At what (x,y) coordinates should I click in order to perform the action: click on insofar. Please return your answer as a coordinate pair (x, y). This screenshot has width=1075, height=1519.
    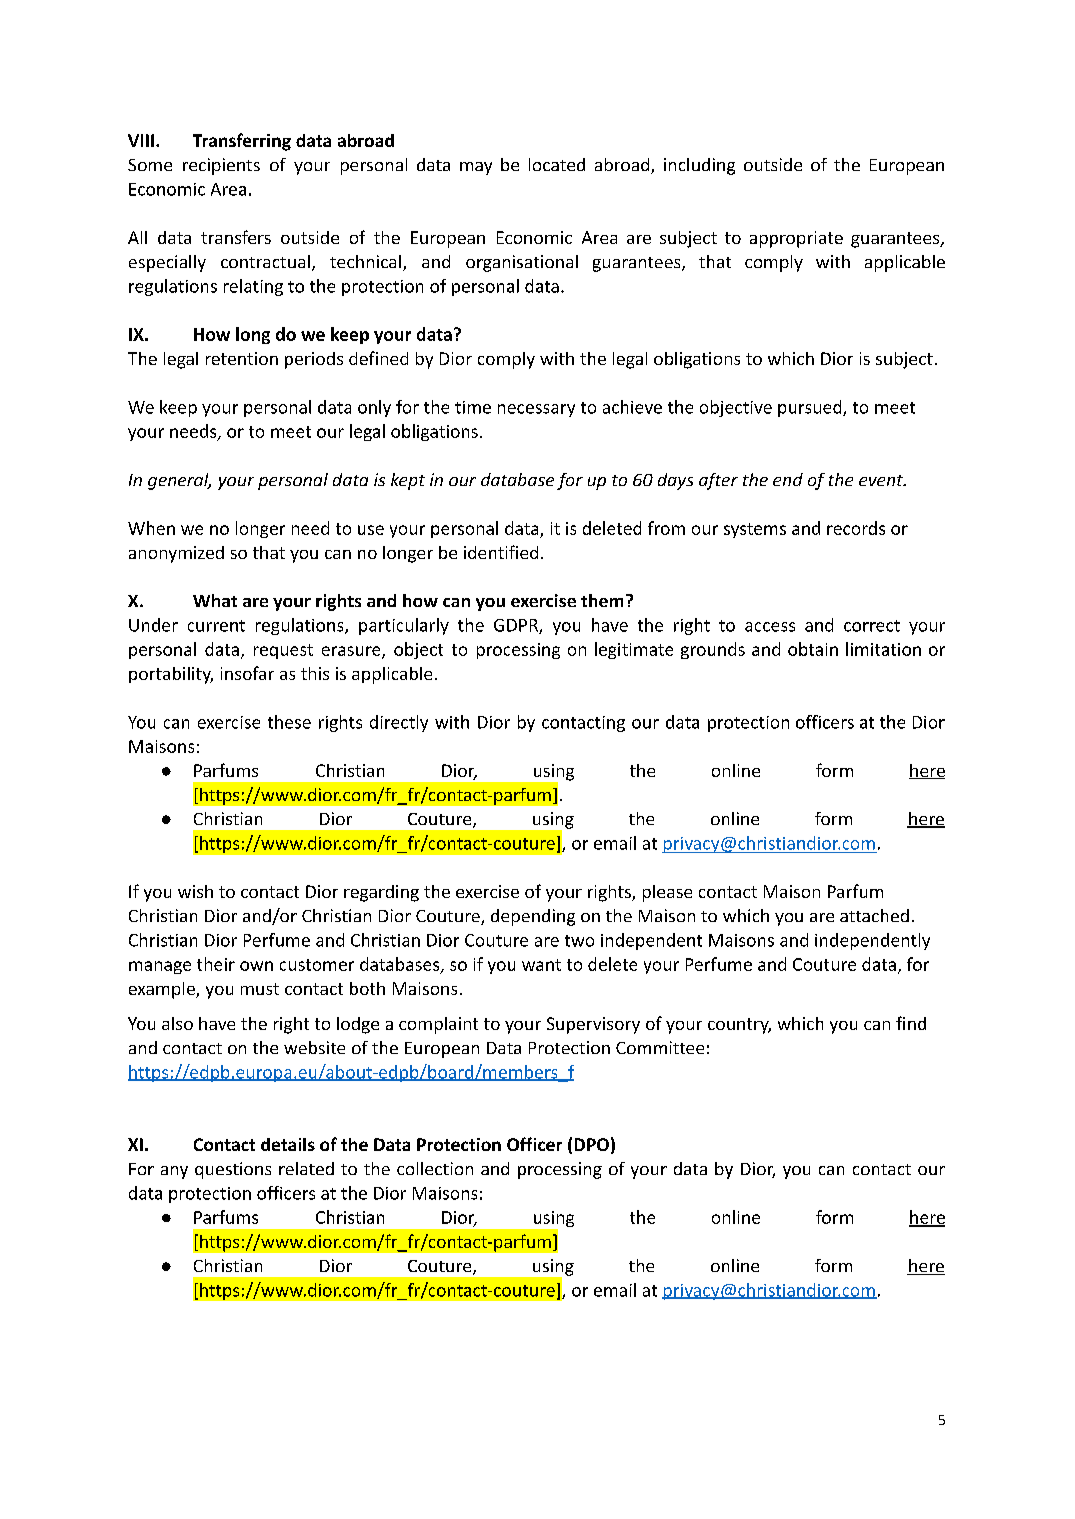
    Looking at the image, I should click on (247, 673).
